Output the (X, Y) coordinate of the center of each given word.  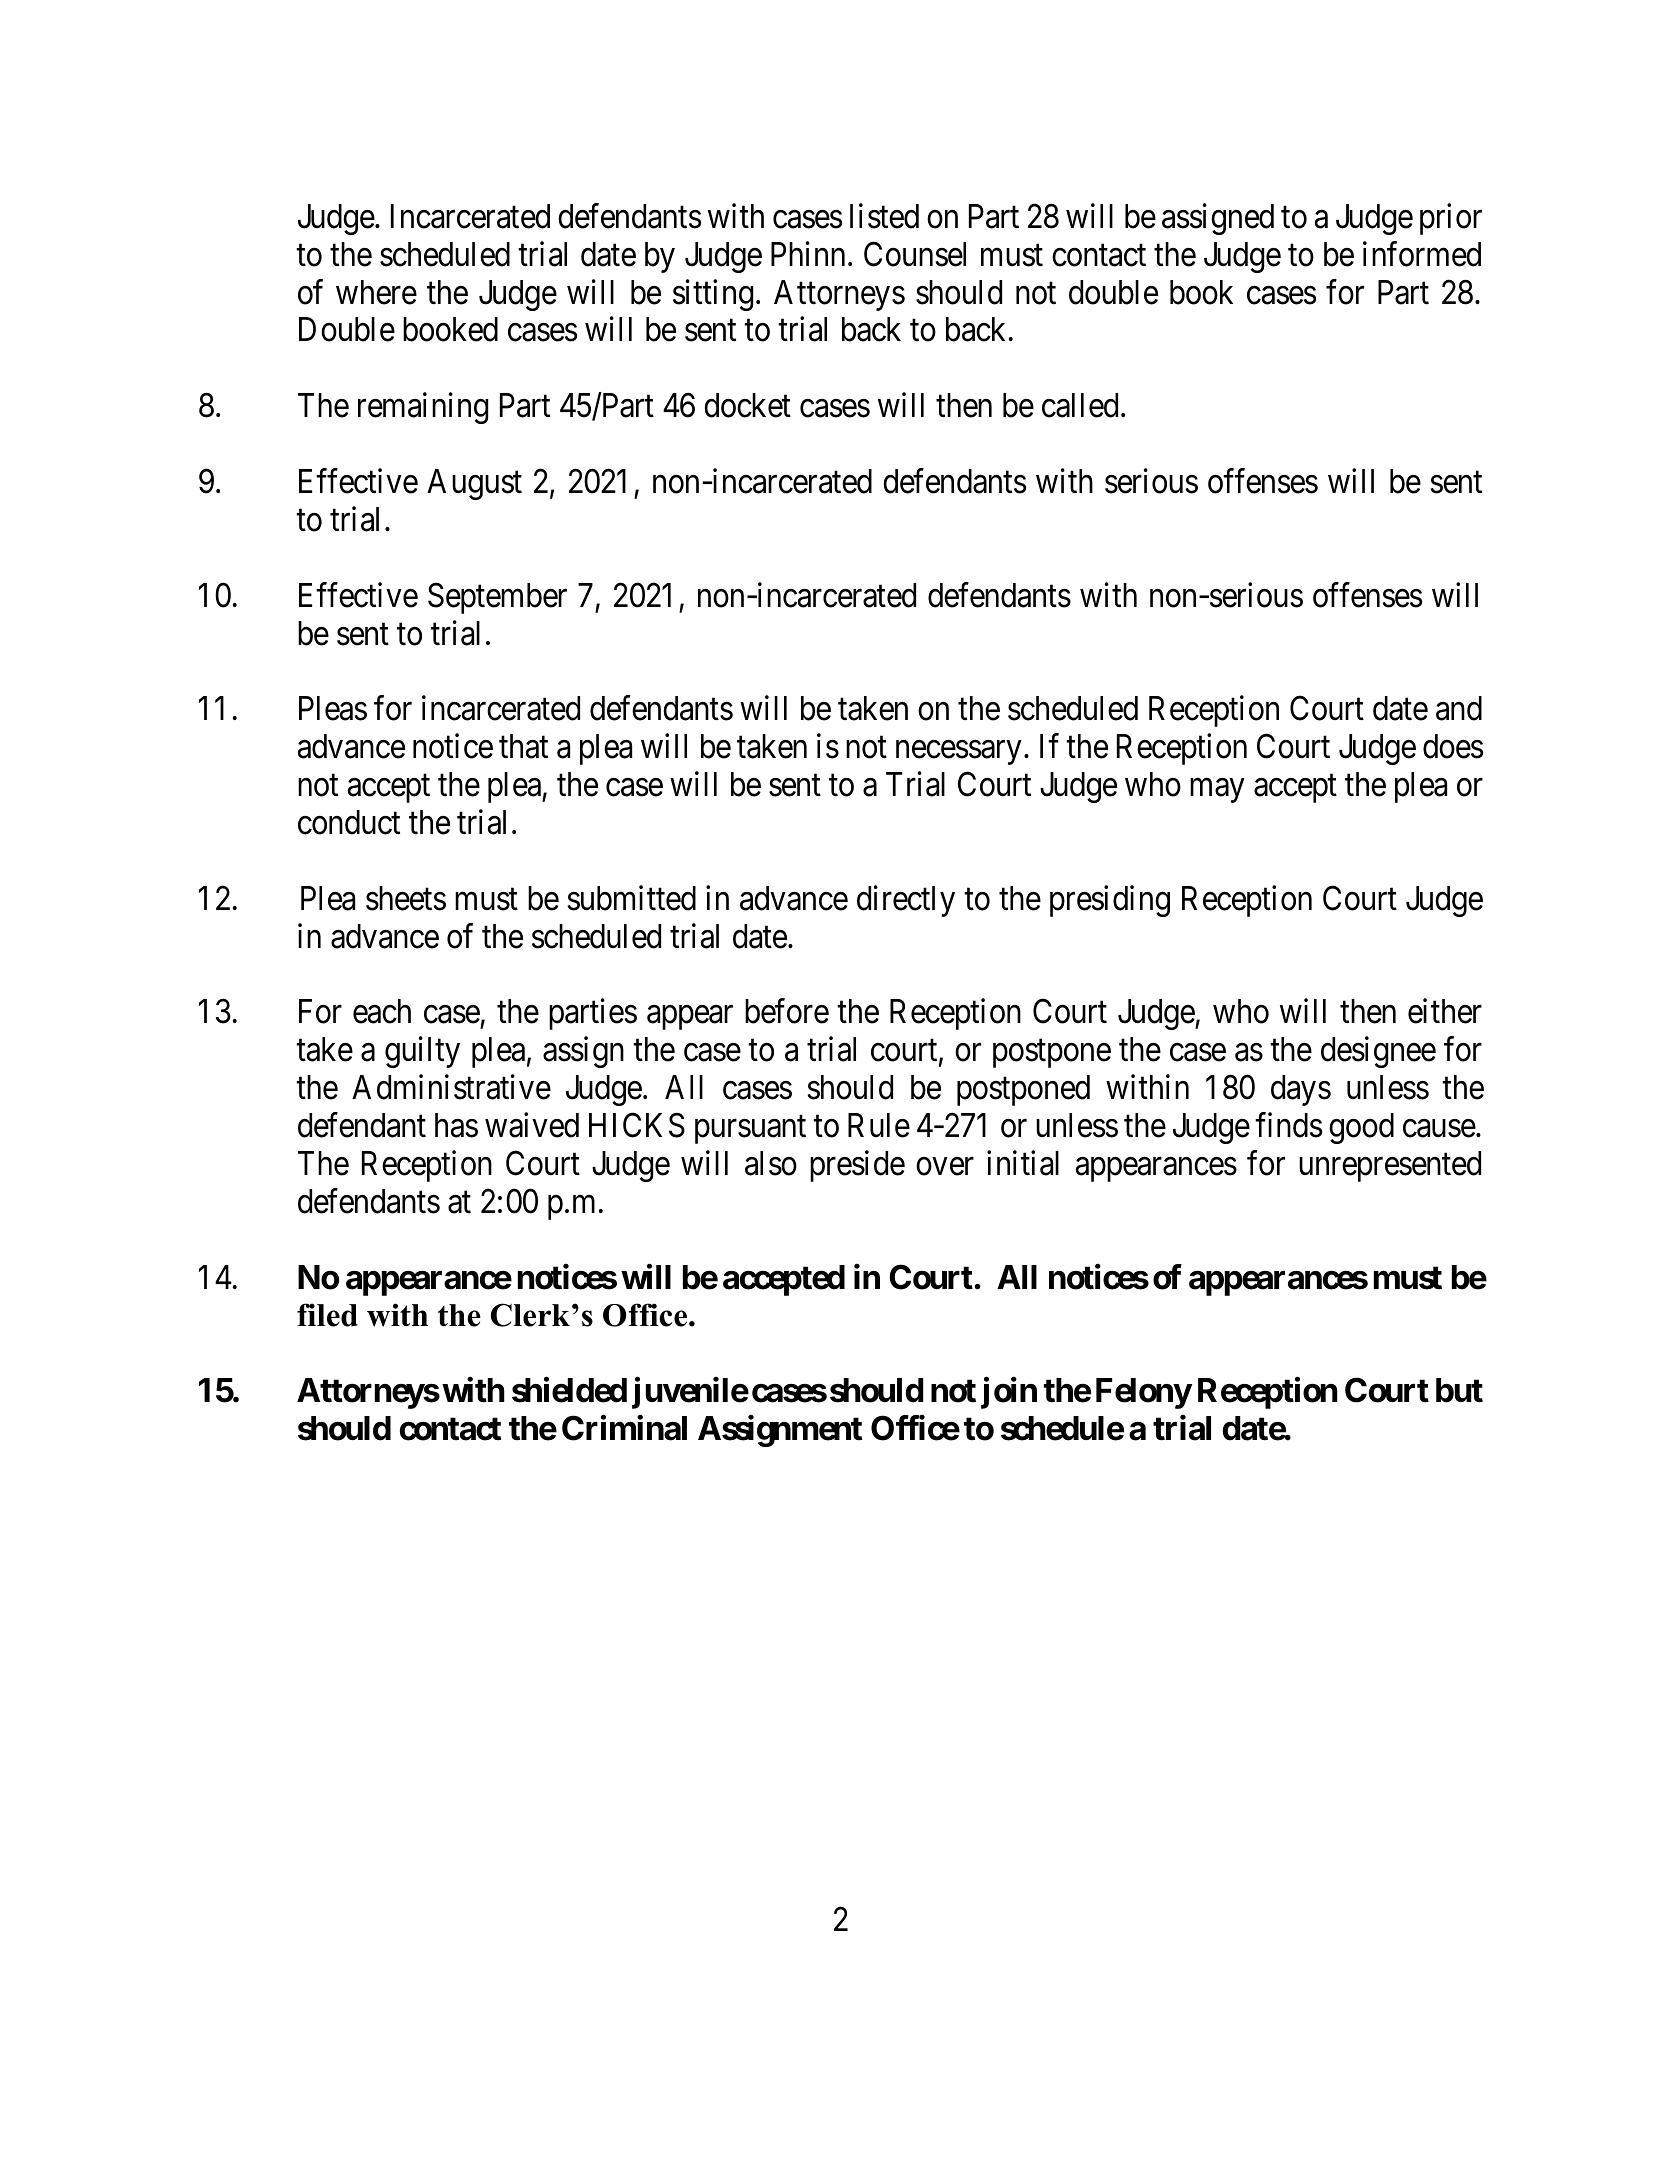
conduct (349, 822)
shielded (569, 1390)
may (1217, 791)
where (376, 292)
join (1009, 1393)
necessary (958, 753)
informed (1422, 254)
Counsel (915, 254)
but (1459, 1390)
